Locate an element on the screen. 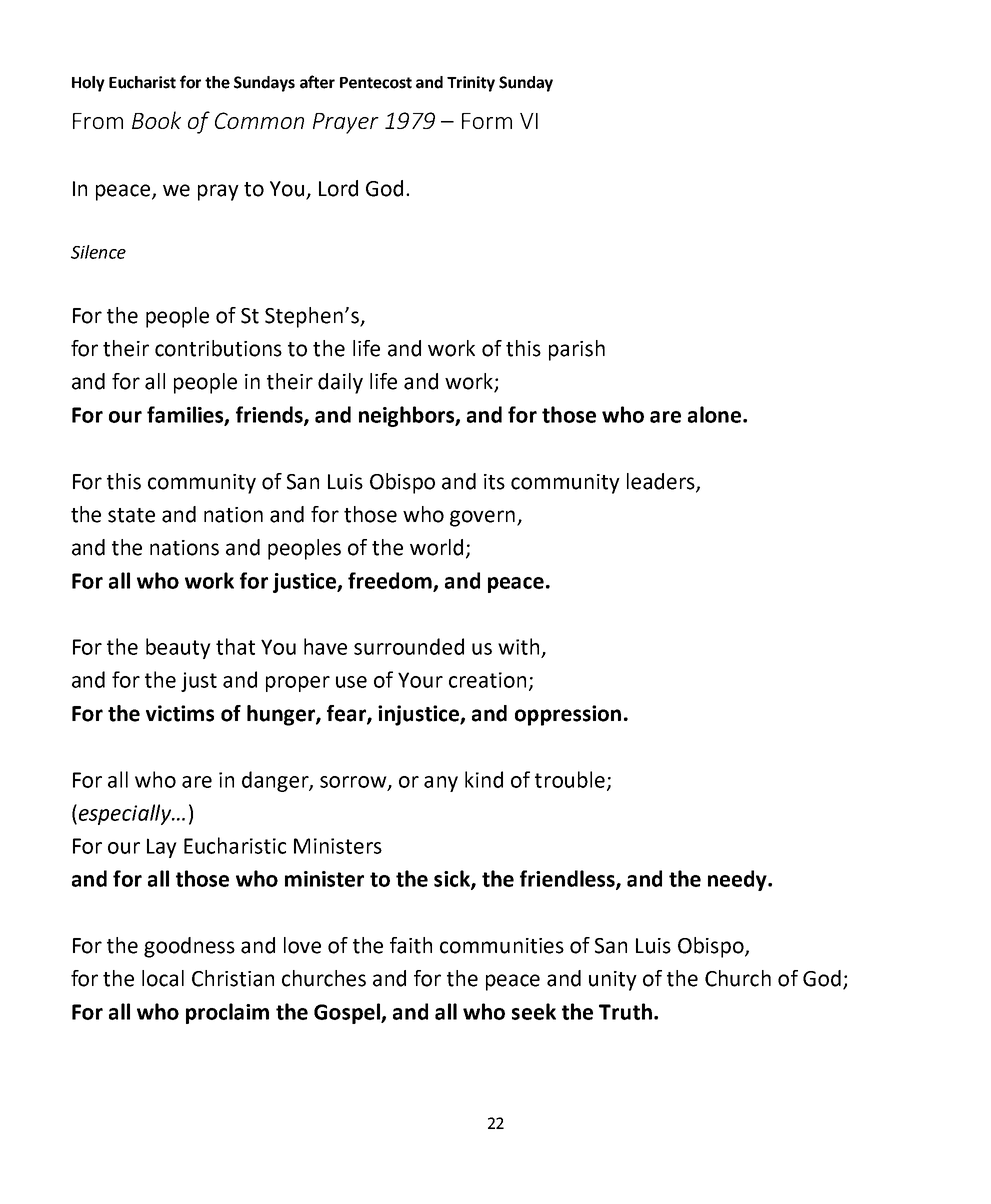  Pentecost is located at coordinates (376, 83).
